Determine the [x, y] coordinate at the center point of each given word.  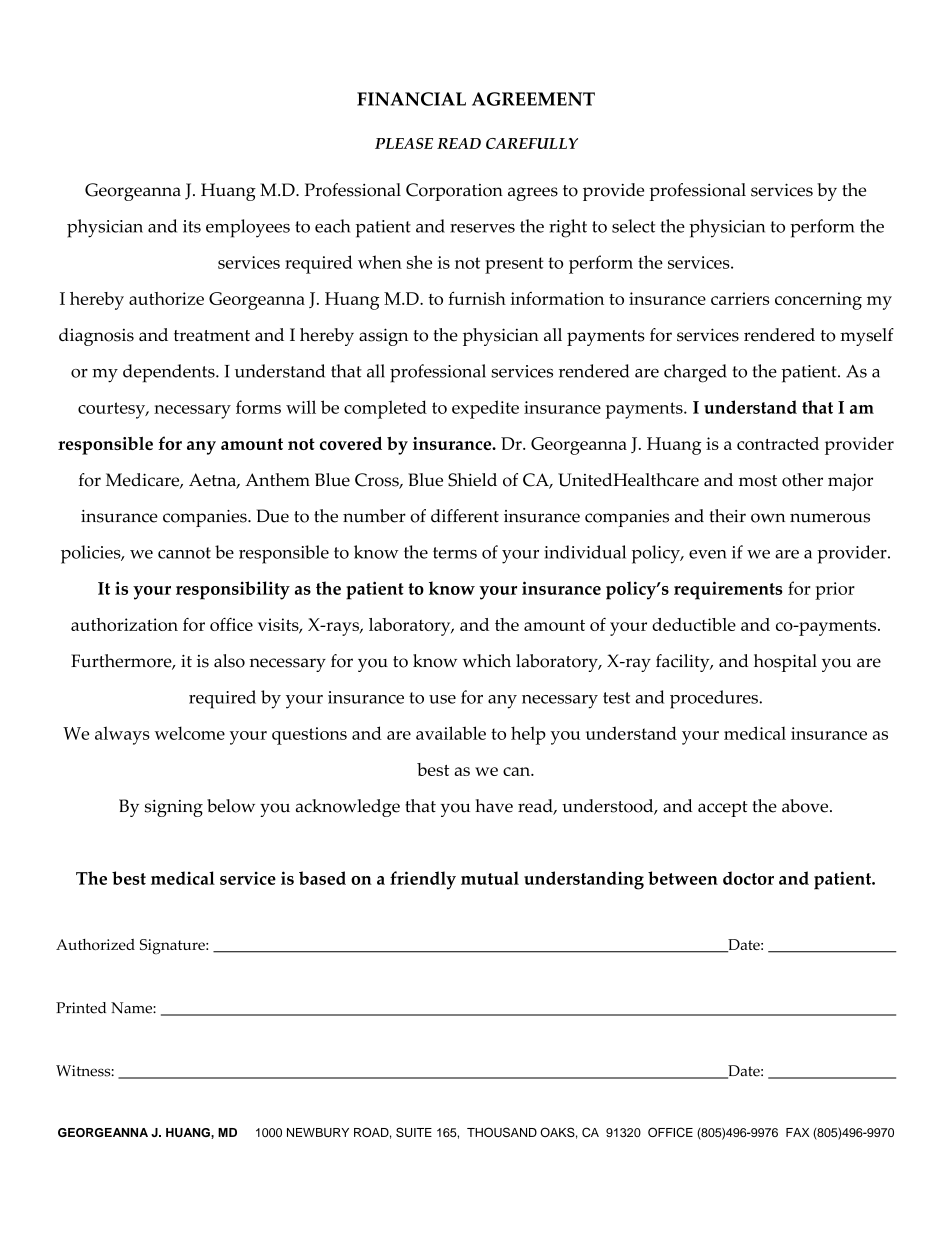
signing [174, 808]
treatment [212, 336]
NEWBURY [318, 1132]
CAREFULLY [532, 143]
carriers [740, 298]
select [633, 226]
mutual [490, 878]
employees [248, 228]
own [768, 518]
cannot [184, 553]
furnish [477, 298]
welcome [189, 733]
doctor [748, 878]
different [465, 516]
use [442, 699]
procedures [715, 699]
